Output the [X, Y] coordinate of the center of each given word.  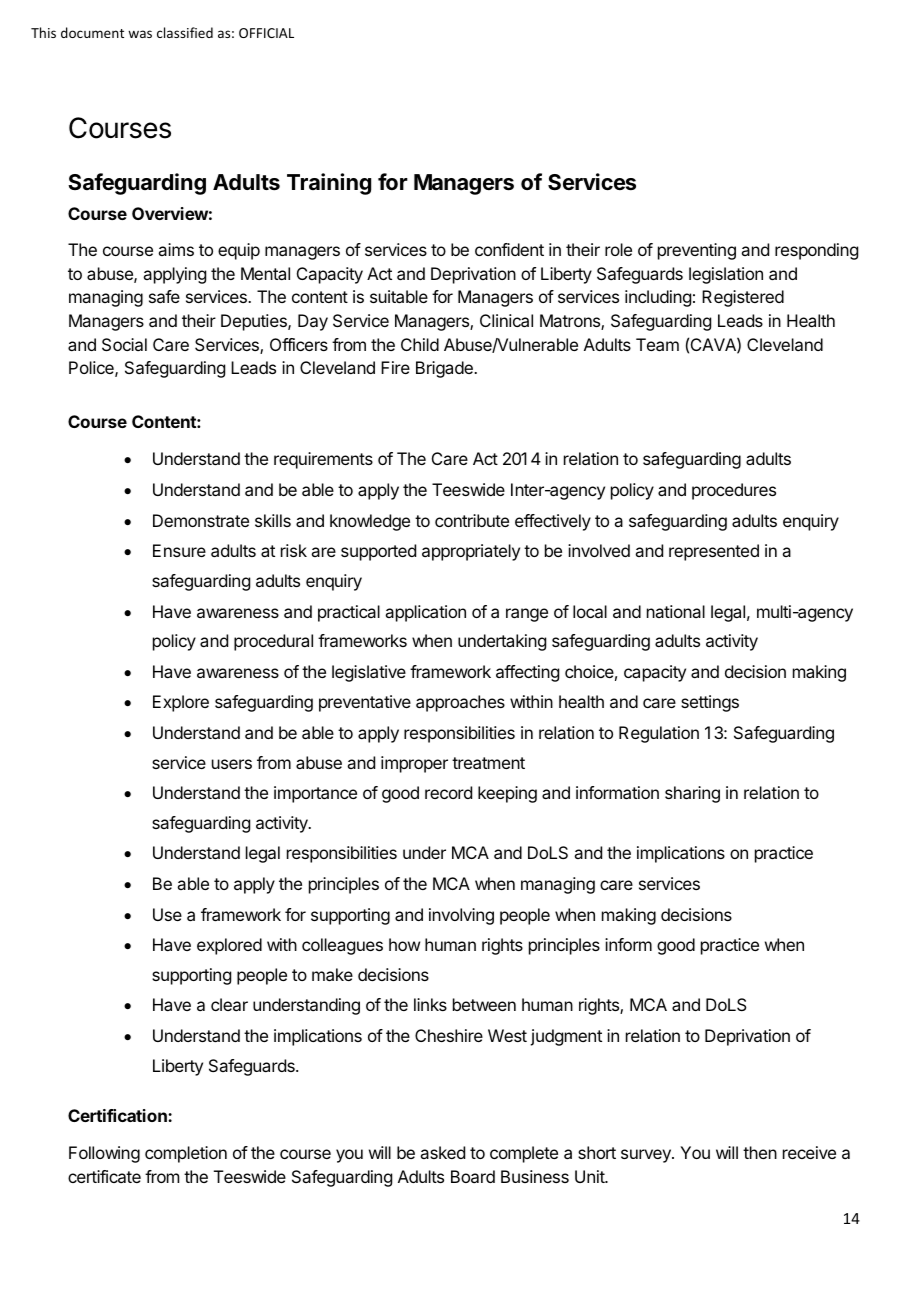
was [140, 34]
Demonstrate [201, 520]
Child [420, 344]
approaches [460, 703]
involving [461, 916]
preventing [697, 251]
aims [176, 249]
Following [104, 1154]
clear [229, 1004]
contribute [472, 520]
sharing [692, 794]
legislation [726, 275]
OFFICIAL [266, 33]
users [232, 764]
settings [710, 703]
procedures [734, 491]
